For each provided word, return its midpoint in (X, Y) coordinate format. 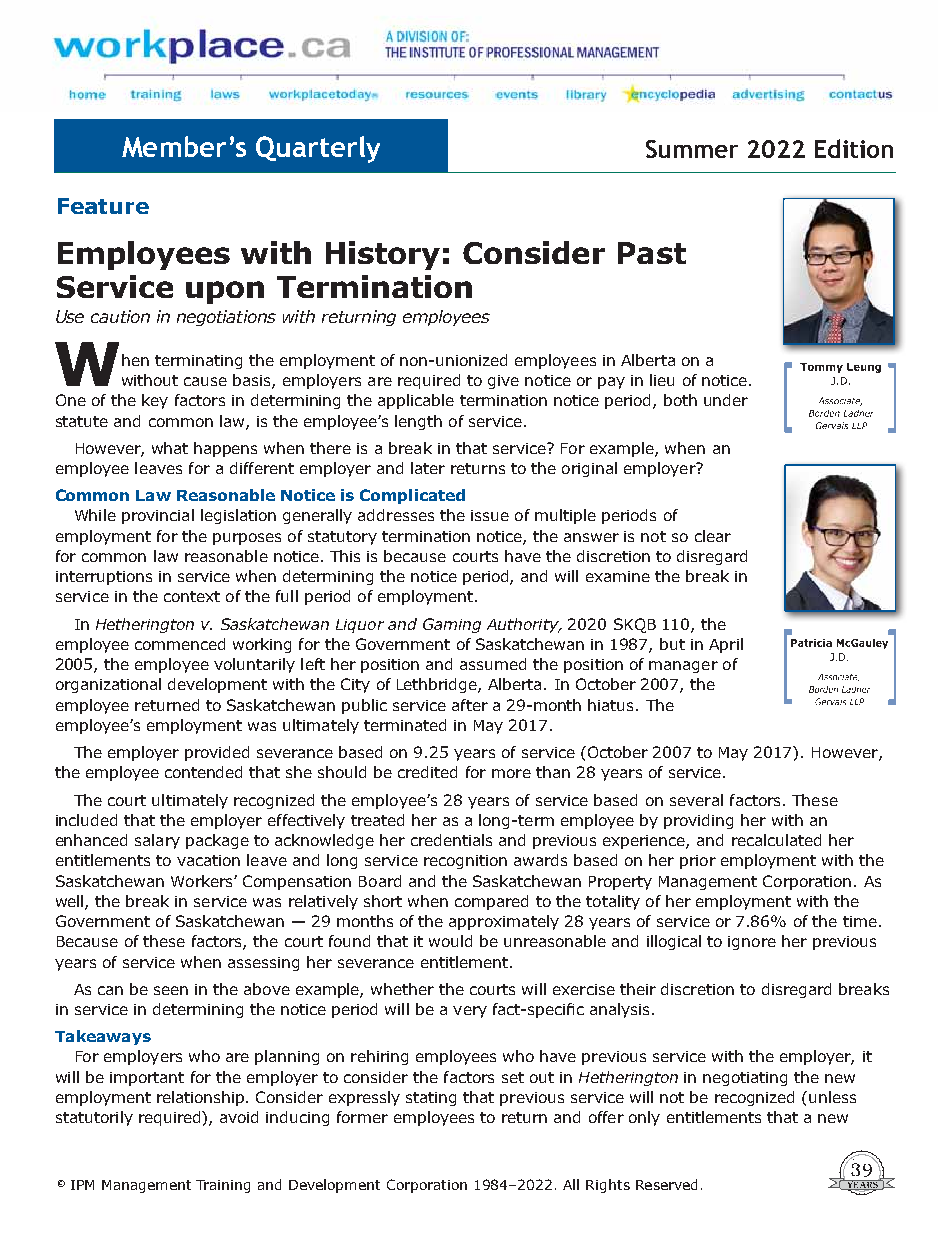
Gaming (452, 625)
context (192, 596)
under (726, 400)
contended (203, 772)
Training (223, 1186)
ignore (752, 943)
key (155, 401)
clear (713, 536)
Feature (103, 206)
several (696, 800)
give (503, 382)
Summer (692, 149)
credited (427, 772)
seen (171, 990)
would (450, 941)
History (383, 255)
